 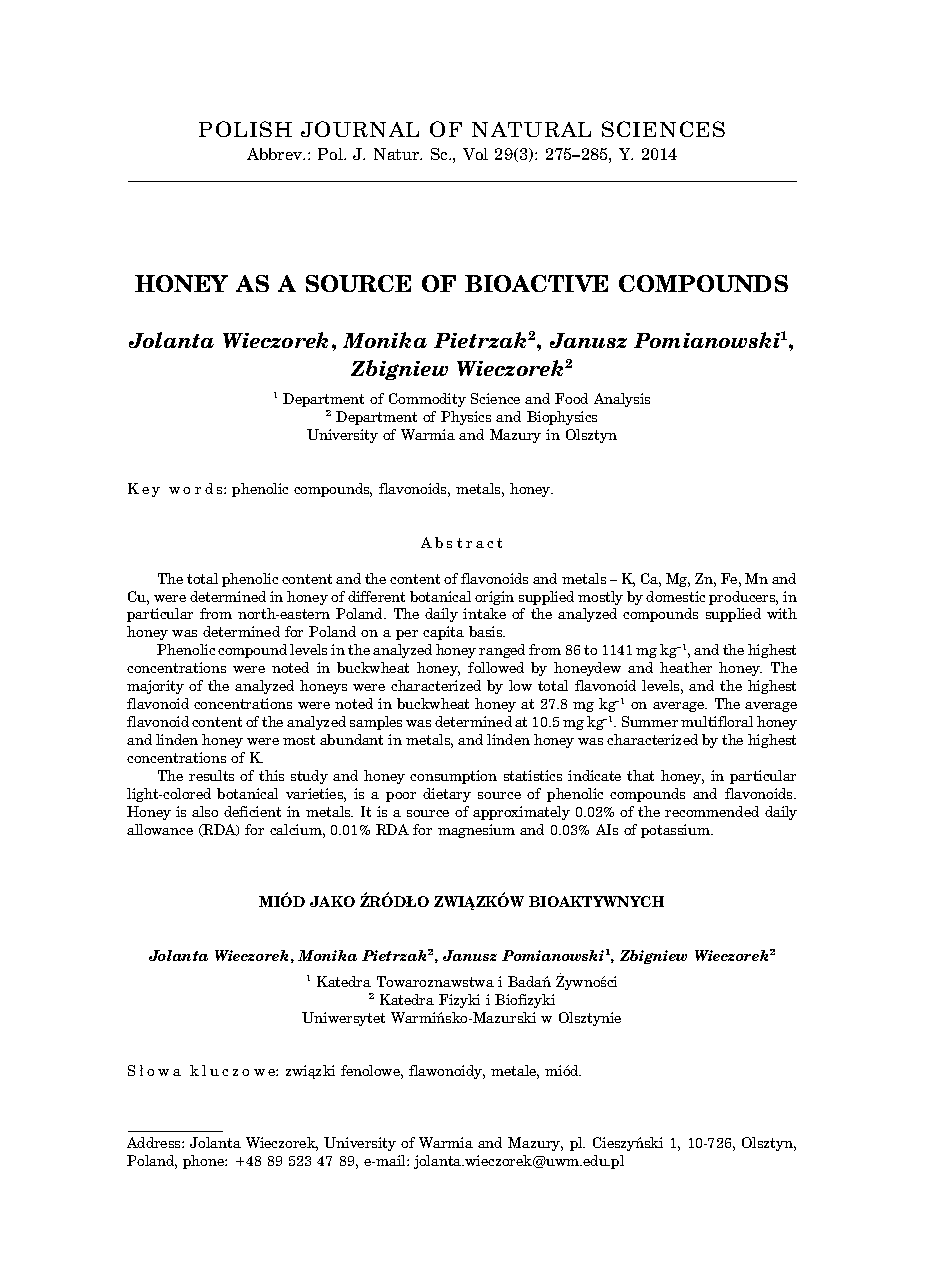 What do you see at coordinates (536, 283) in the screenshot?
I see `BIOACTIVE` at bounding box center [536, 283].
